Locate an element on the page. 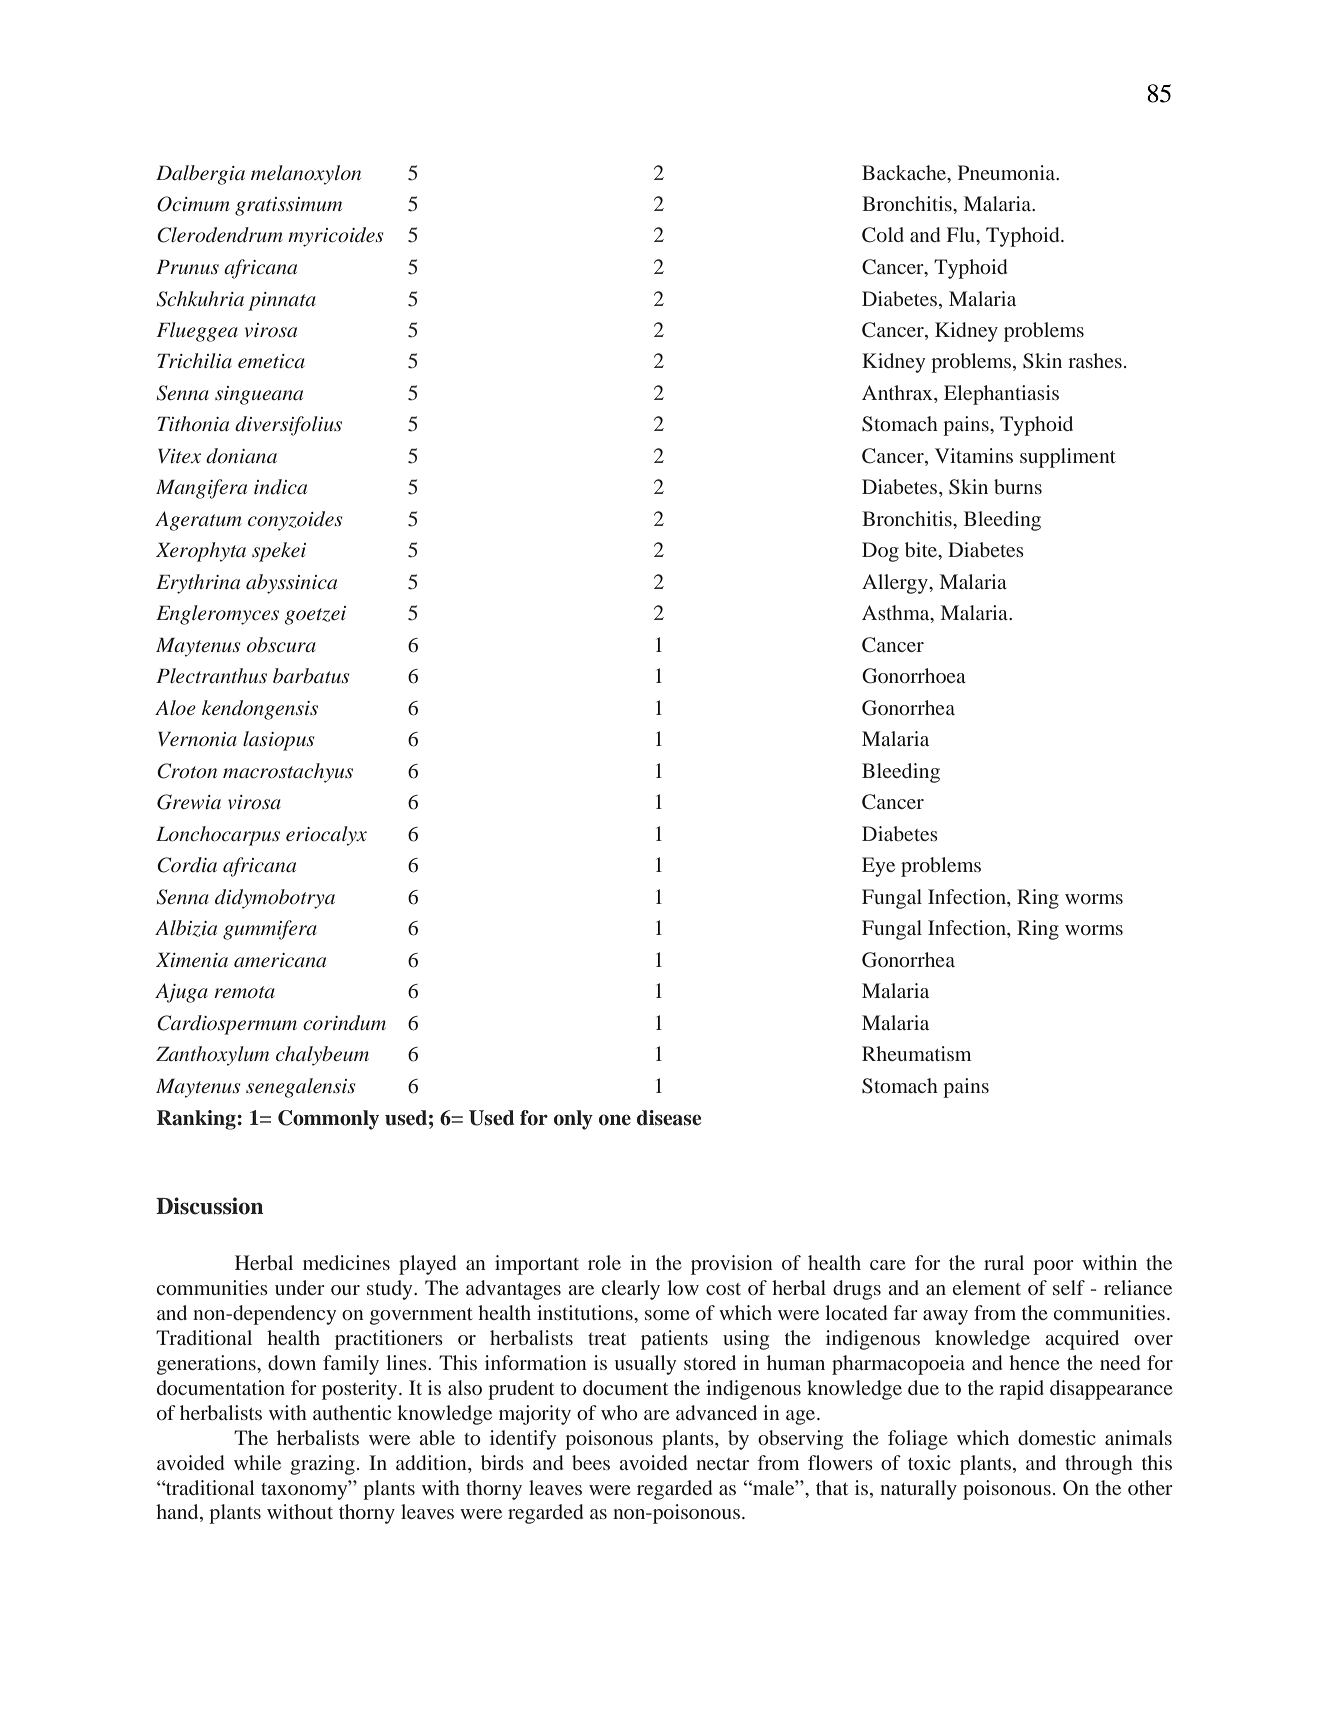  nectar is located at coordinates (722, 1464).
